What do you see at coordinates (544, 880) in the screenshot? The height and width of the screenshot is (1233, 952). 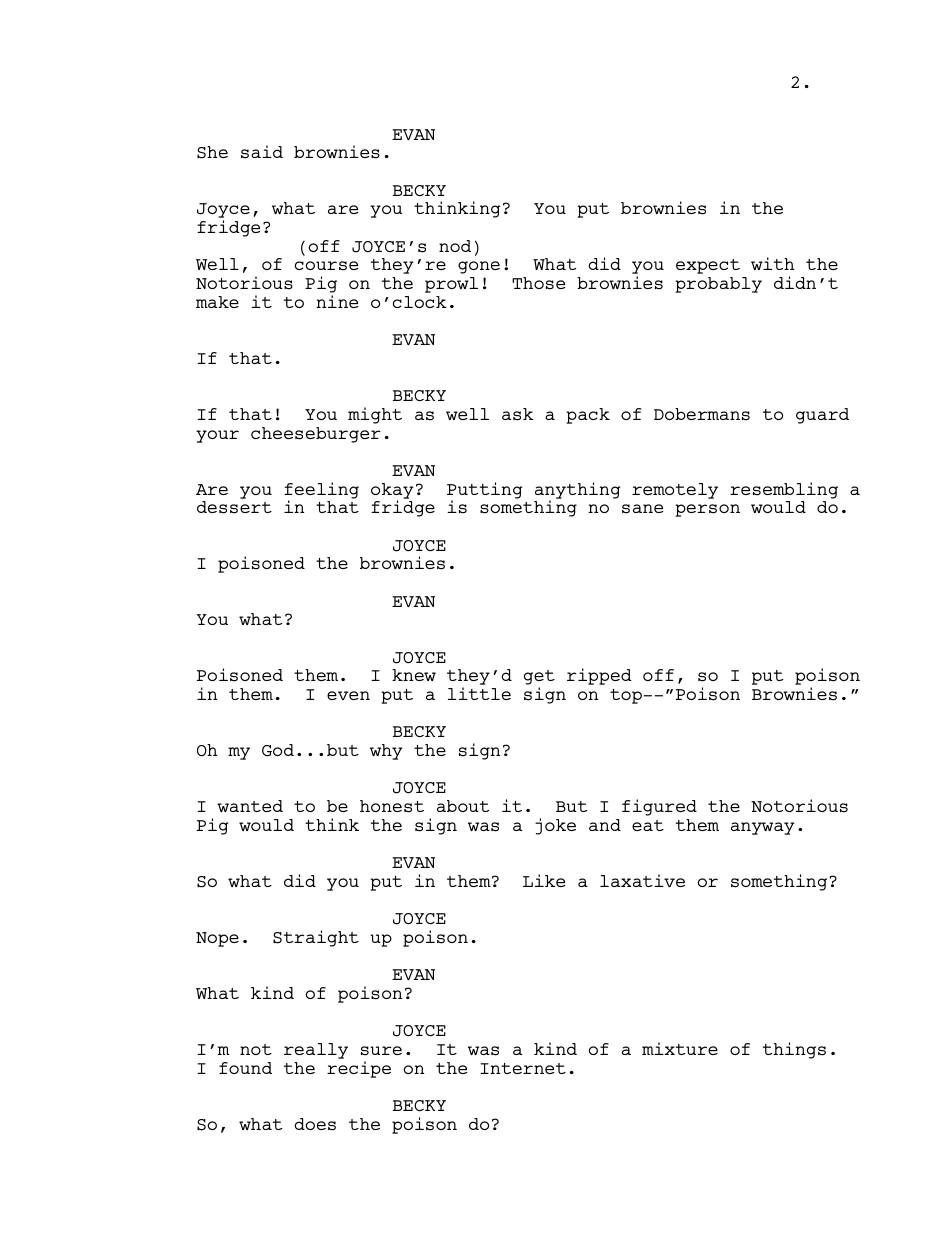 I see `Like` at bounding box center [544, 880].
